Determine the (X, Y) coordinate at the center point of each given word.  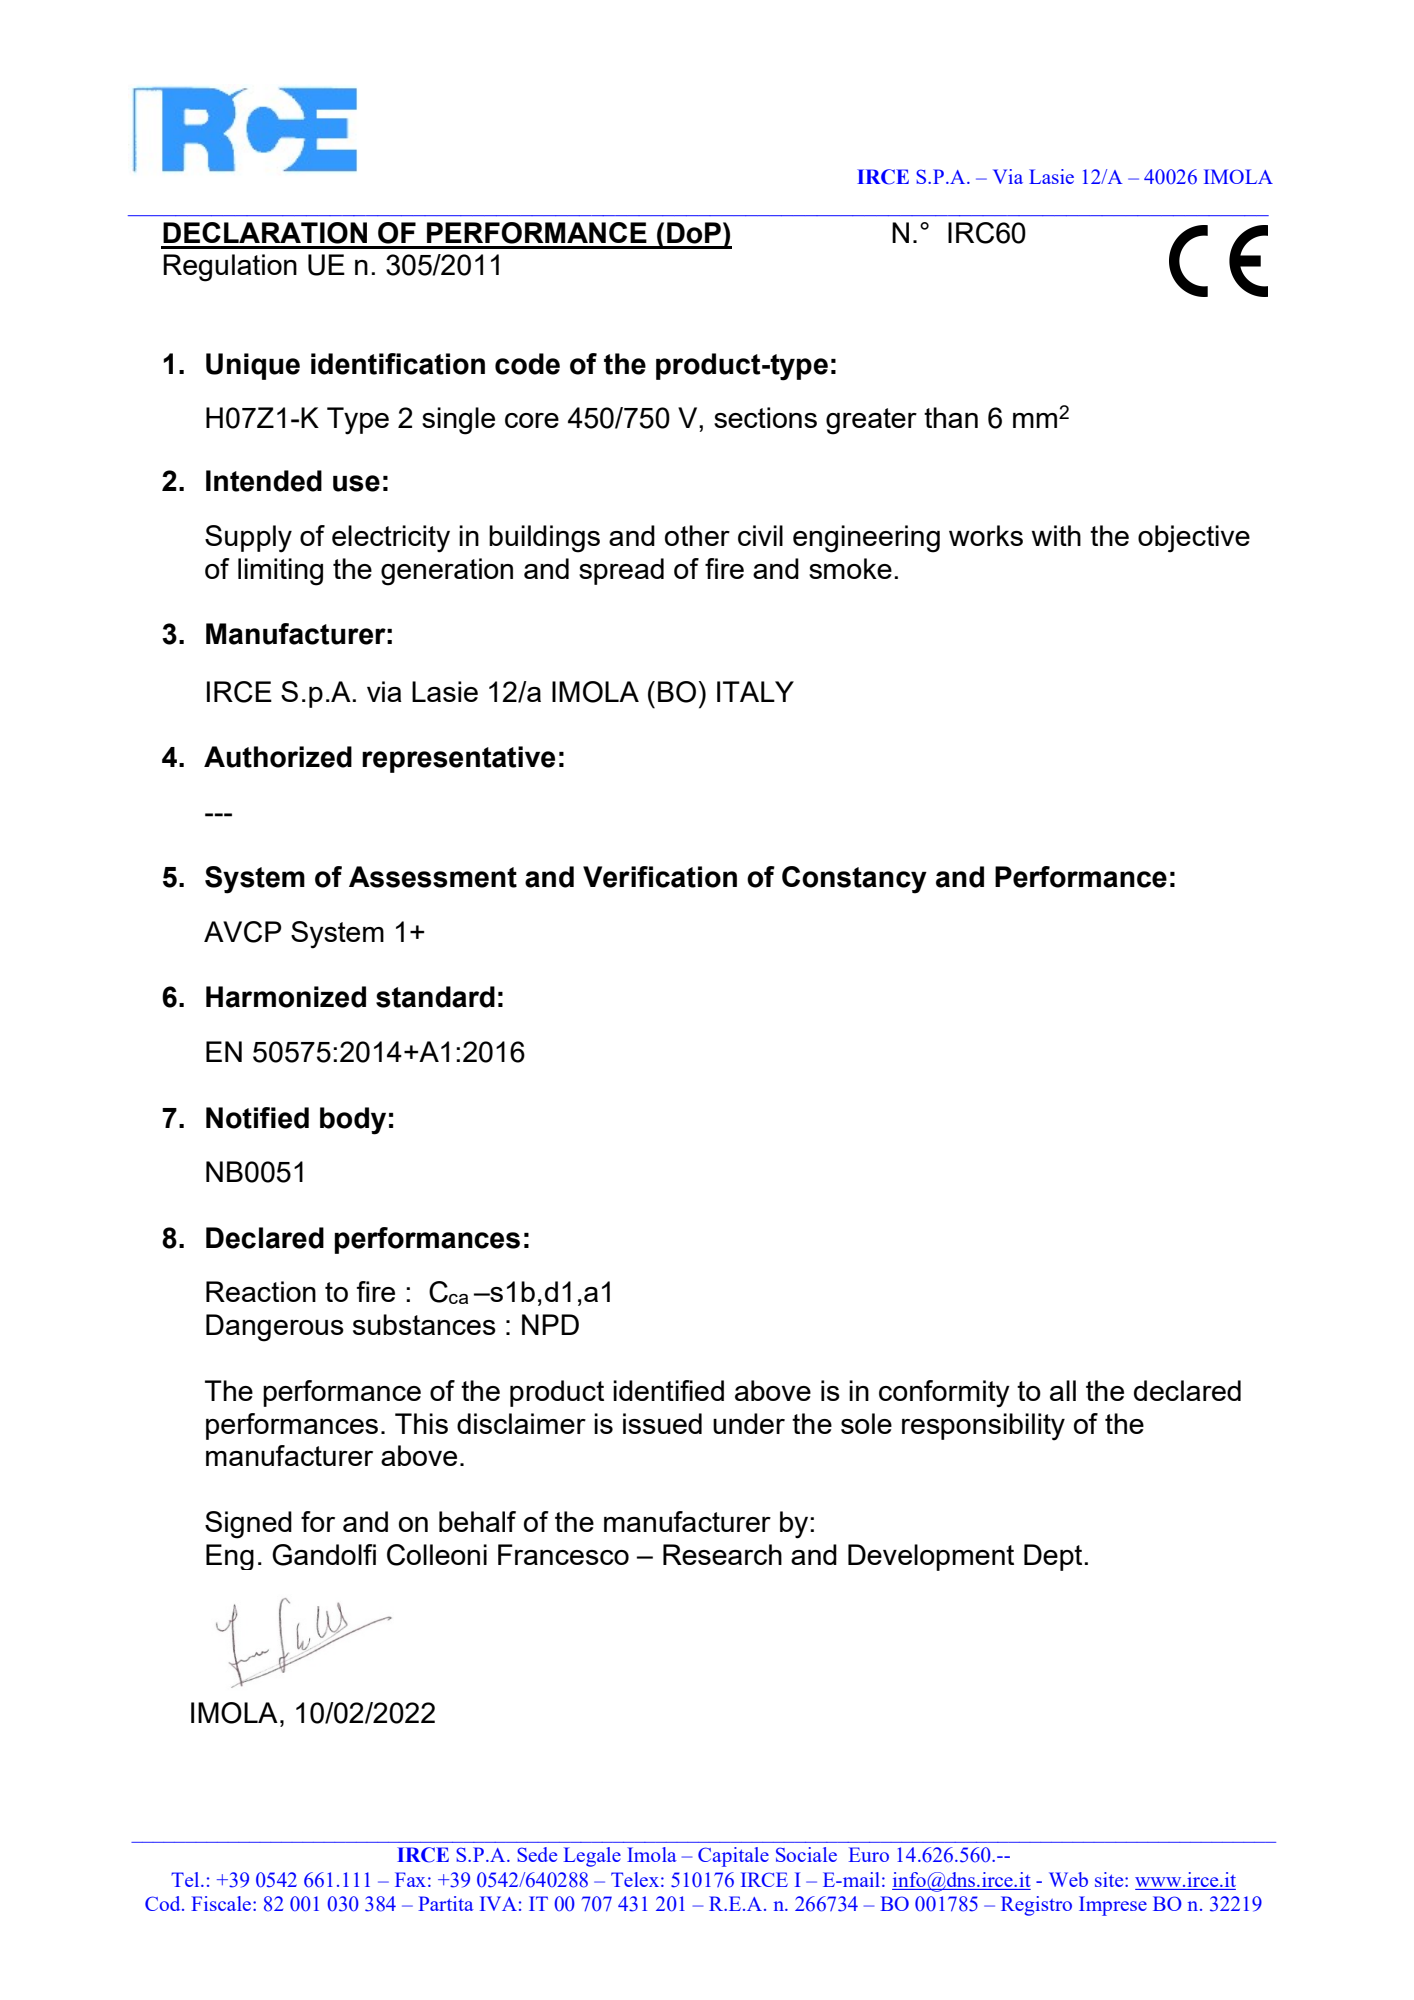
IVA (498, 1903)
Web (1068, 1879)
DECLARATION (265, 233)
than (951, 417)
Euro (869, 1854)
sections (765, 417)
